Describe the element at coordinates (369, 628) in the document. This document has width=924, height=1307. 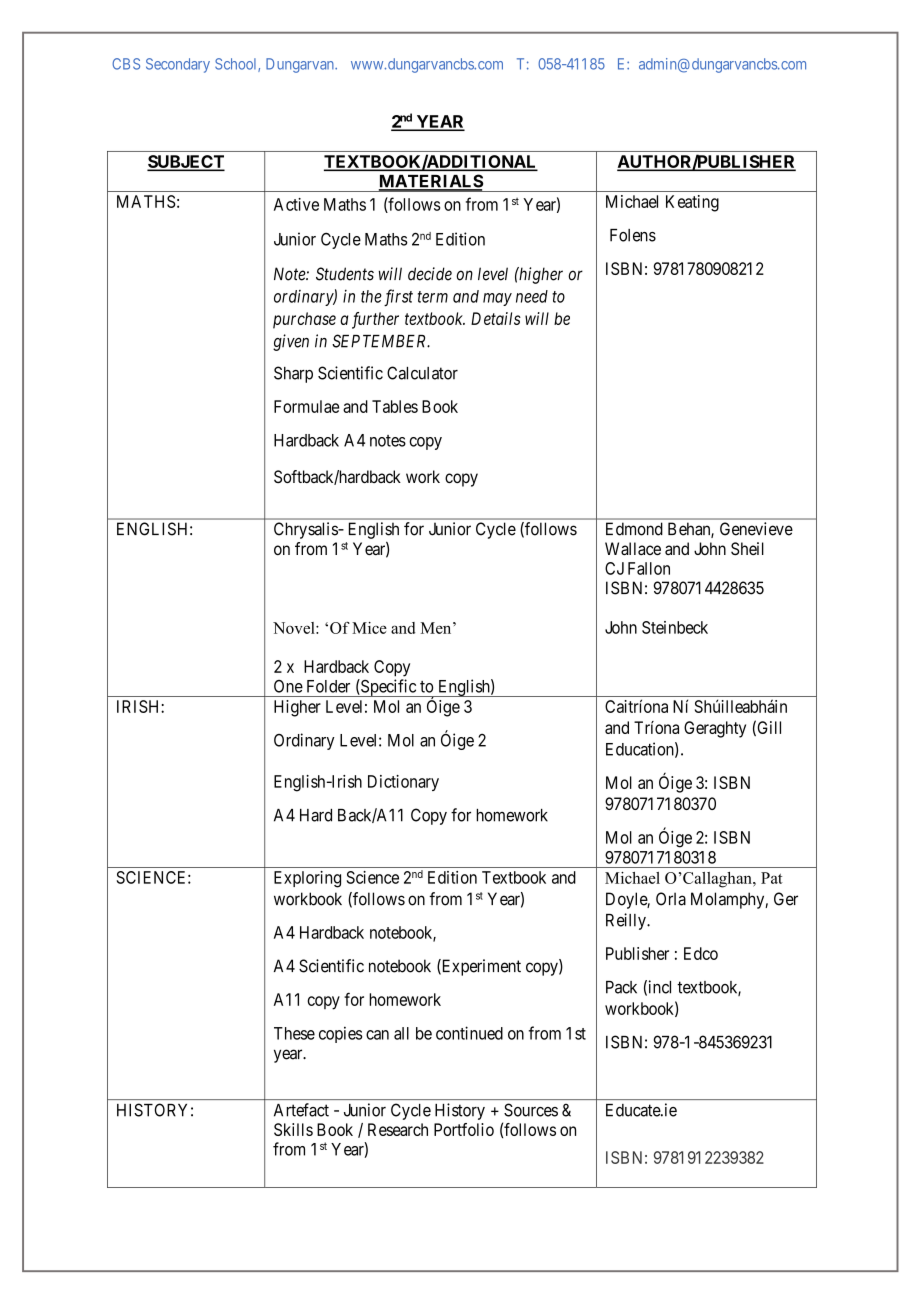
I see `Mice` at that location.
